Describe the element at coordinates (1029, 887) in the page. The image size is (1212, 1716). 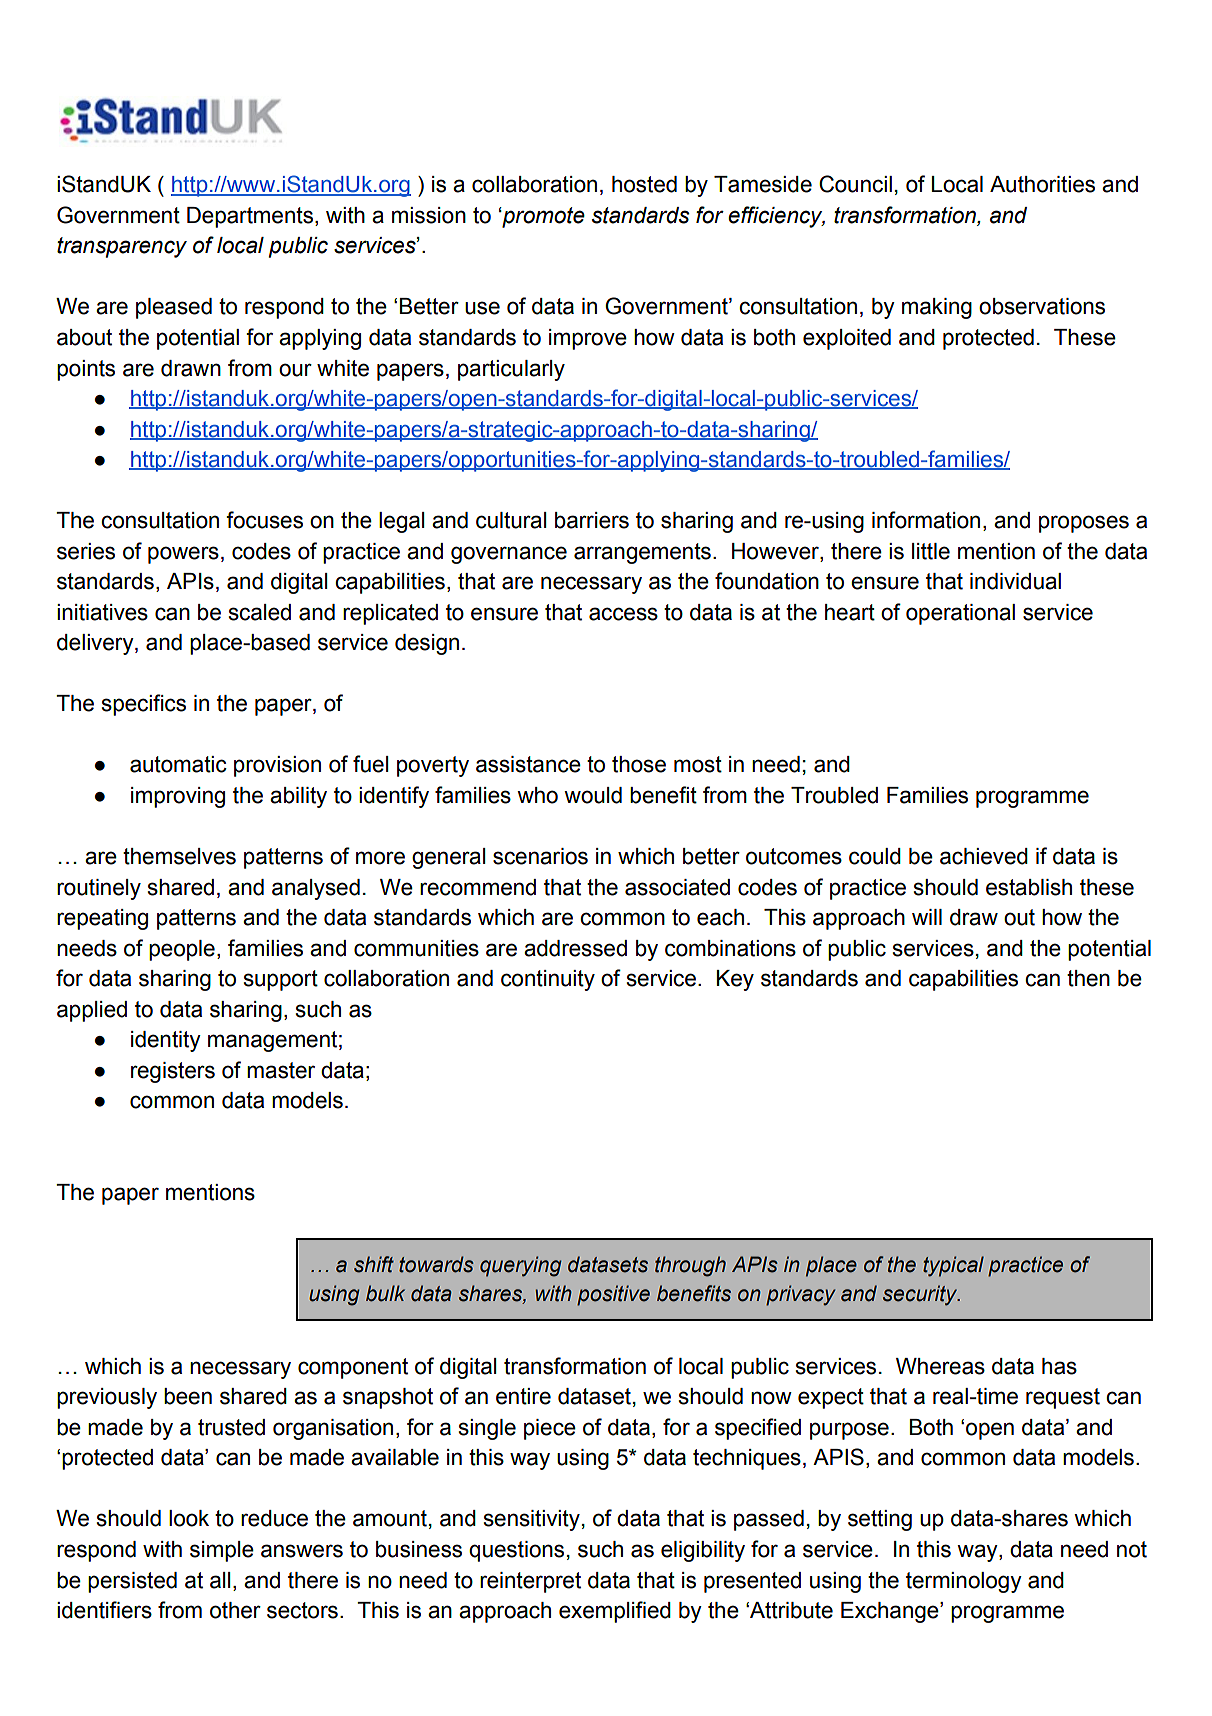
I see `establish` at that location.
